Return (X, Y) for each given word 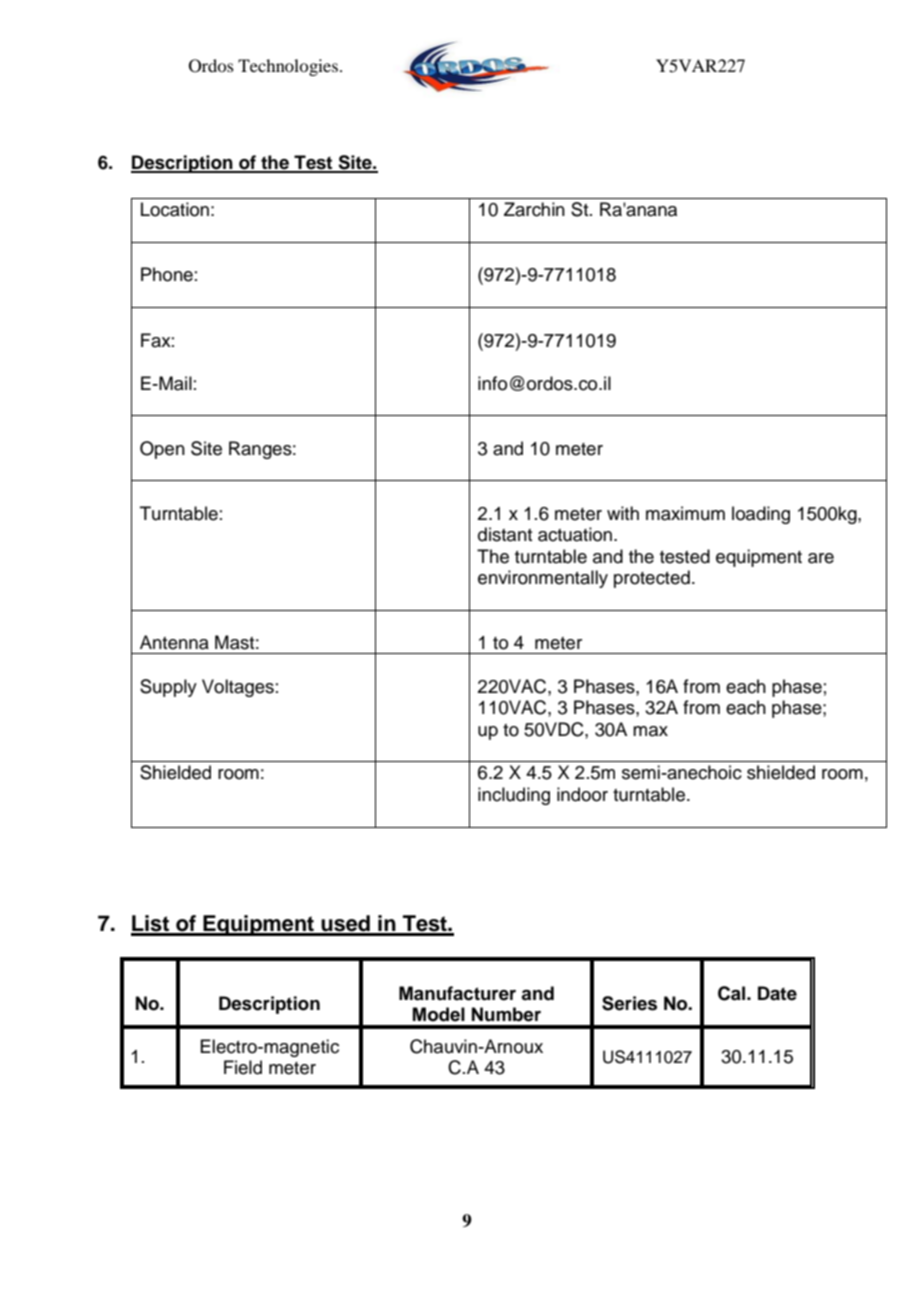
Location (175, 209)
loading (761, 515)
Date (777, 993)
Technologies (289, 67)
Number (506, 1014)
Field (243, 1067)
